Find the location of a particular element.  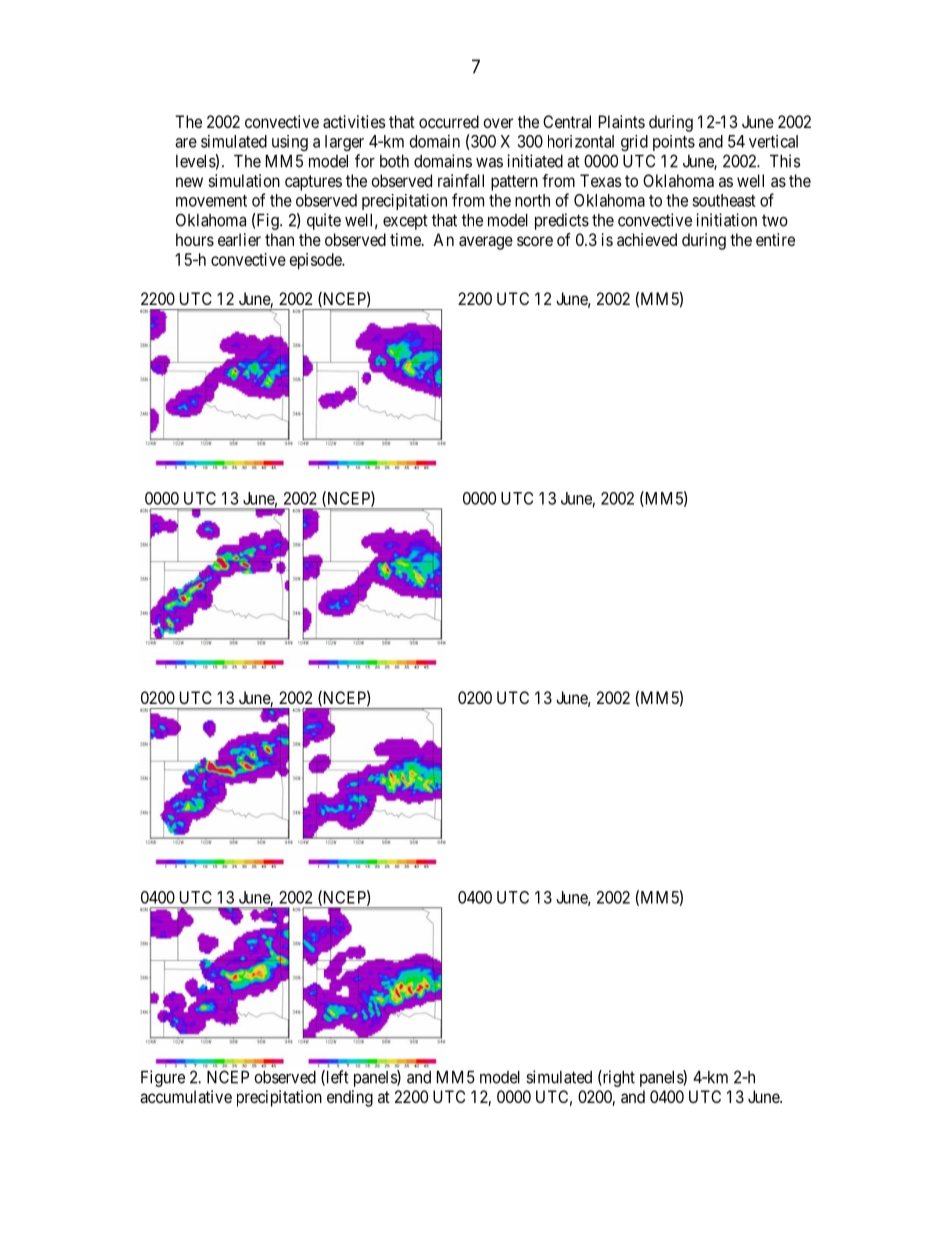

time is located at coordinates (406, 239).
